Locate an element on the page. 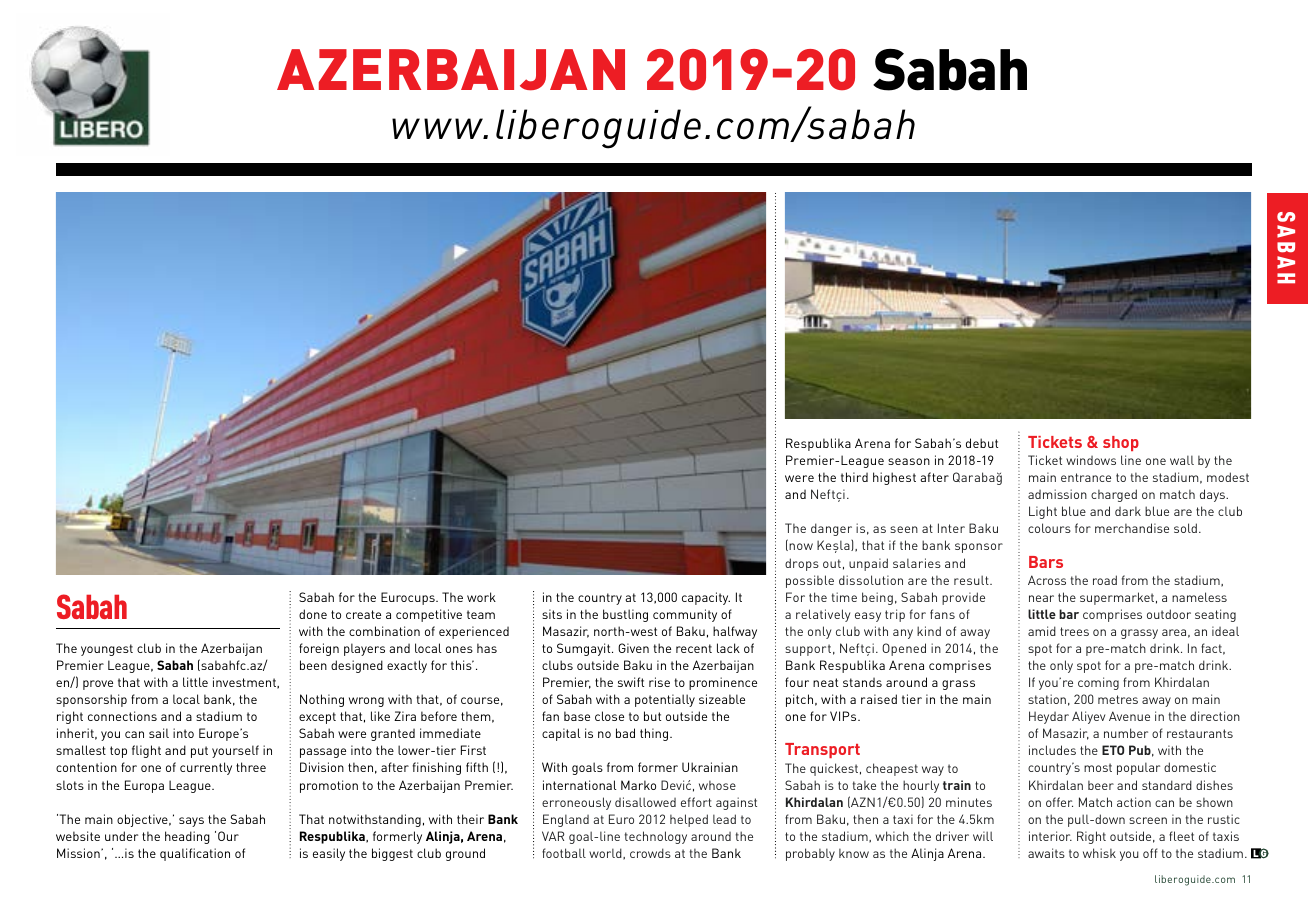 Image resolution: width=1308 pixels, height=924 pixels. trees is located at coordinates (1074, 631).
